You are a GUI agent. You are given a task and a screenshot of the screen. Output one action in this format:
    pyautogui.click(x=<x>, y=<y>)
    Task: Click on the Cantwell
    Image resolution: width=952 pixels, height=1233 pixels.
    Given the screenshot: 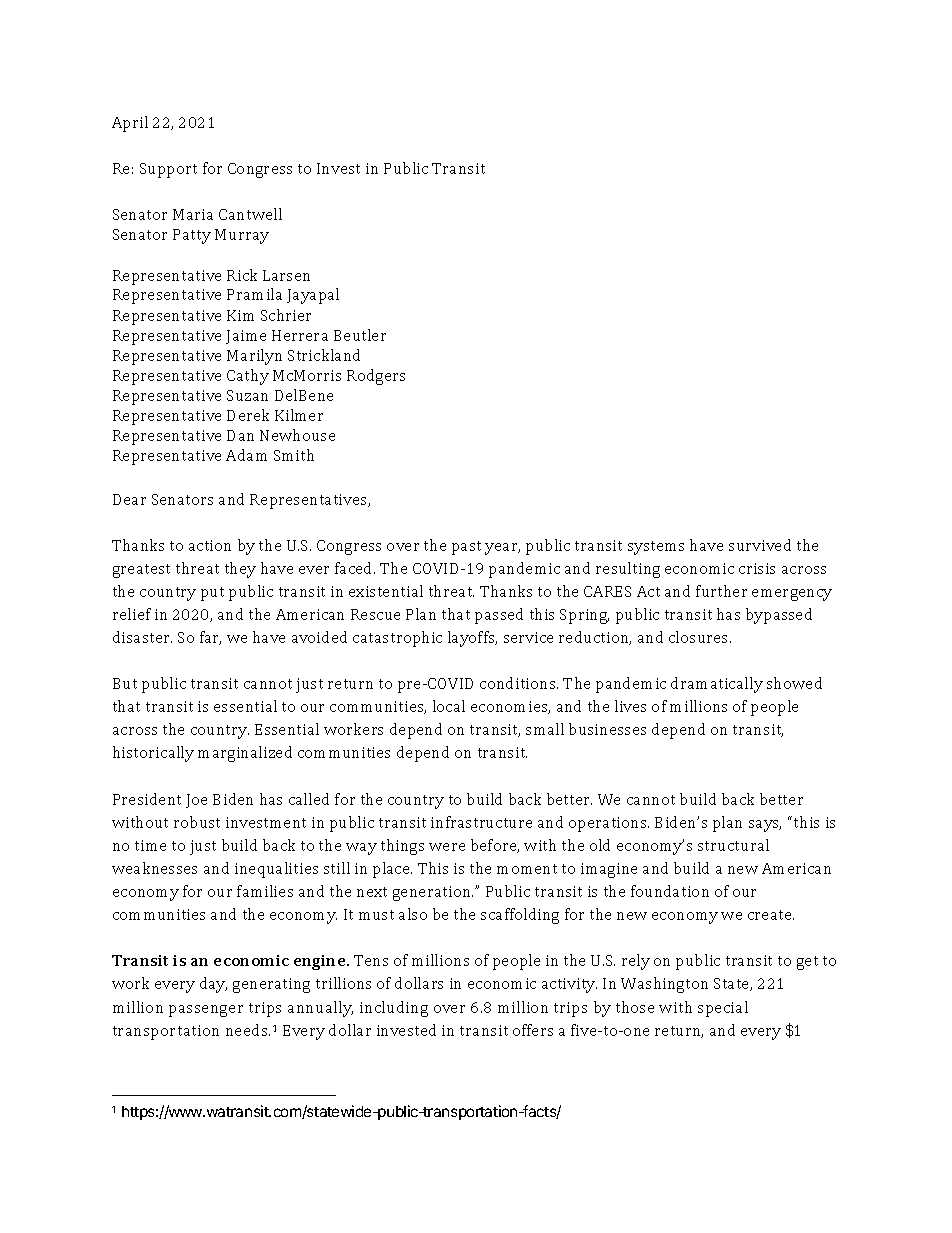 What is the action you would take?
    pyautogui.click(x=250, y=214)
